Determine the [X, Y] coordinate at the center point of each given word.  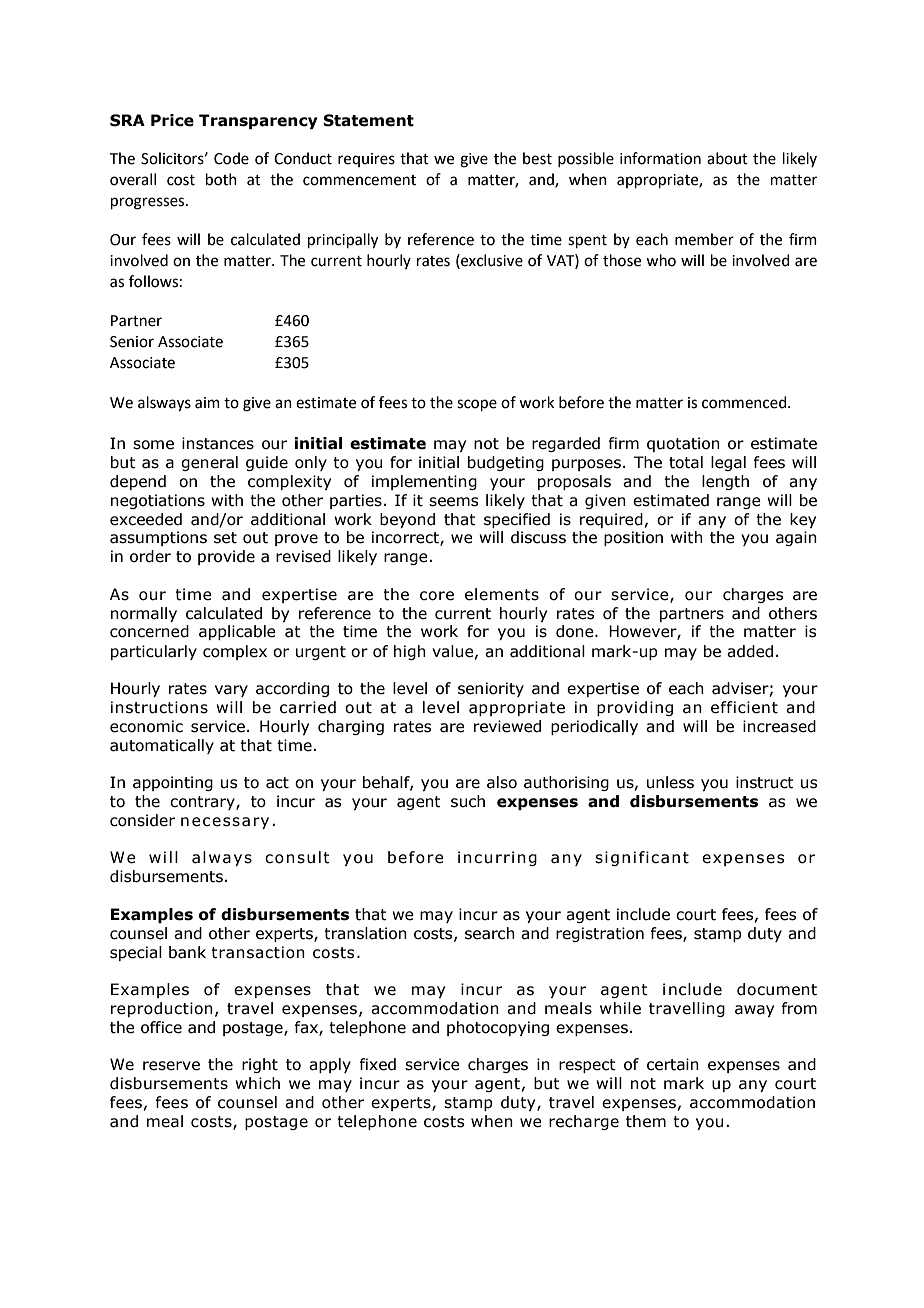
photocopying [498, 1028]
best [537, 158]
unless [670, 782]
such [468, 801]
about [727, 158]
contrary [203, 803]
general [209, 463]
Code [231, 158]
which [257, 1083]
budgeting [506, 463]
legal [728, 463]
